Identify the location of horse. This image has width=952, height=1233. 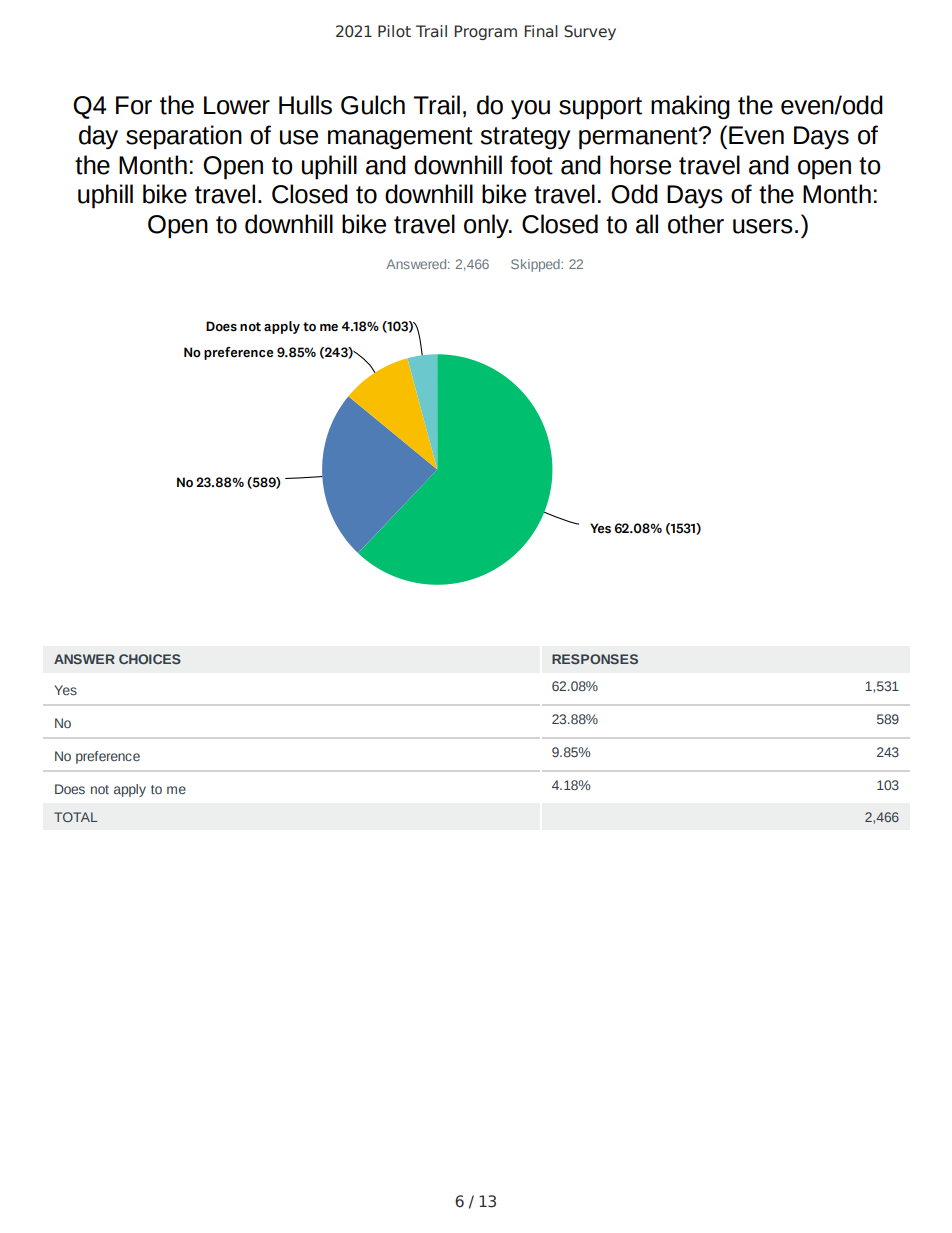
(640, 165).
